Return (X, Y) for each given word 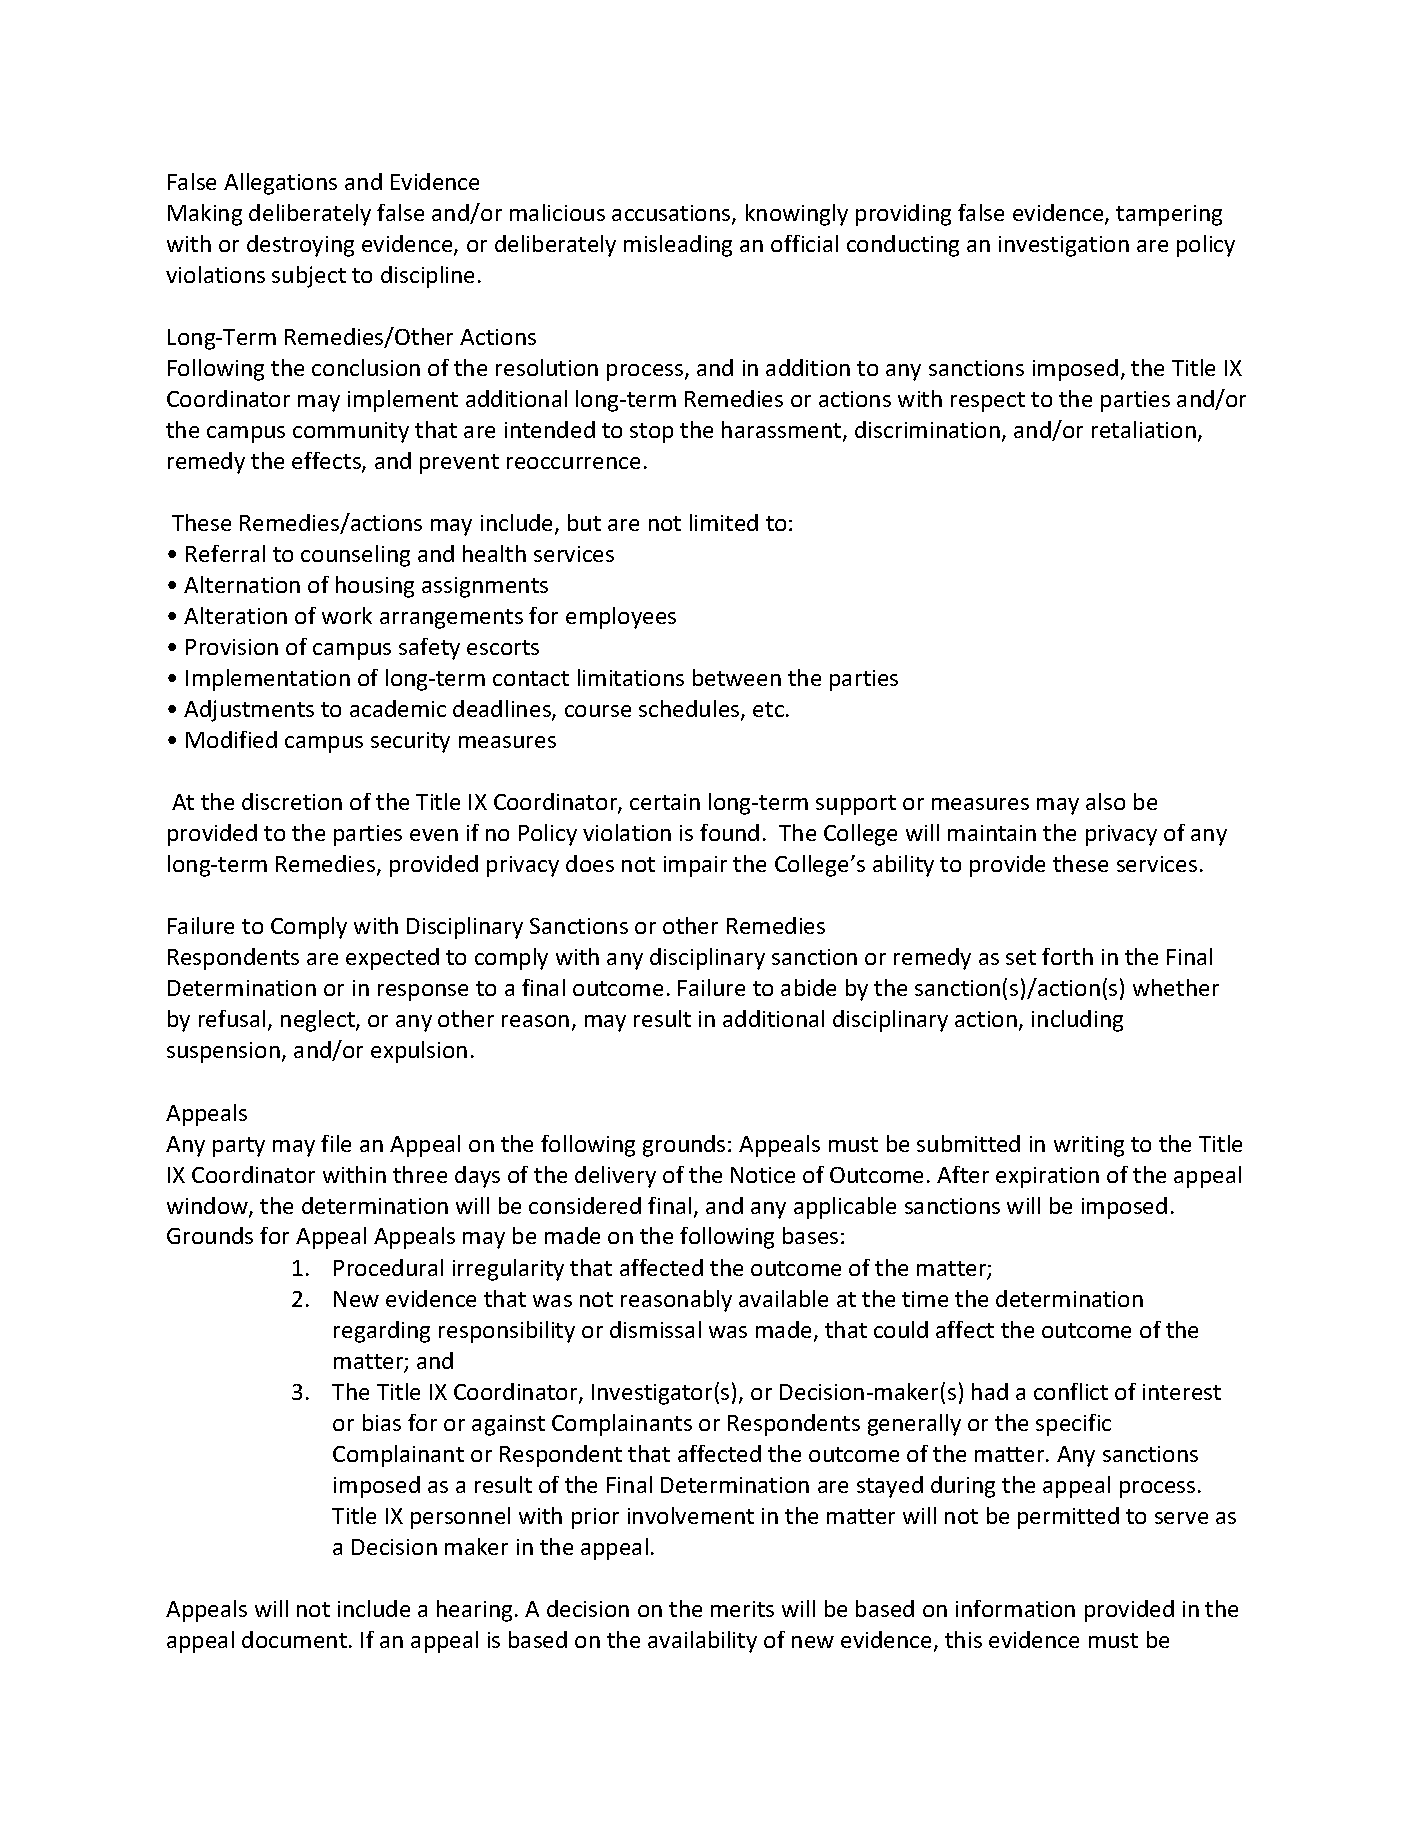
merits (742, 1609)
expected (392, 959)
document (294, 1639)
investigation (1064, 246)
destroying (300, 246)
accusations (672, 214)
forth (1067, 956)
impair (695, 866)
